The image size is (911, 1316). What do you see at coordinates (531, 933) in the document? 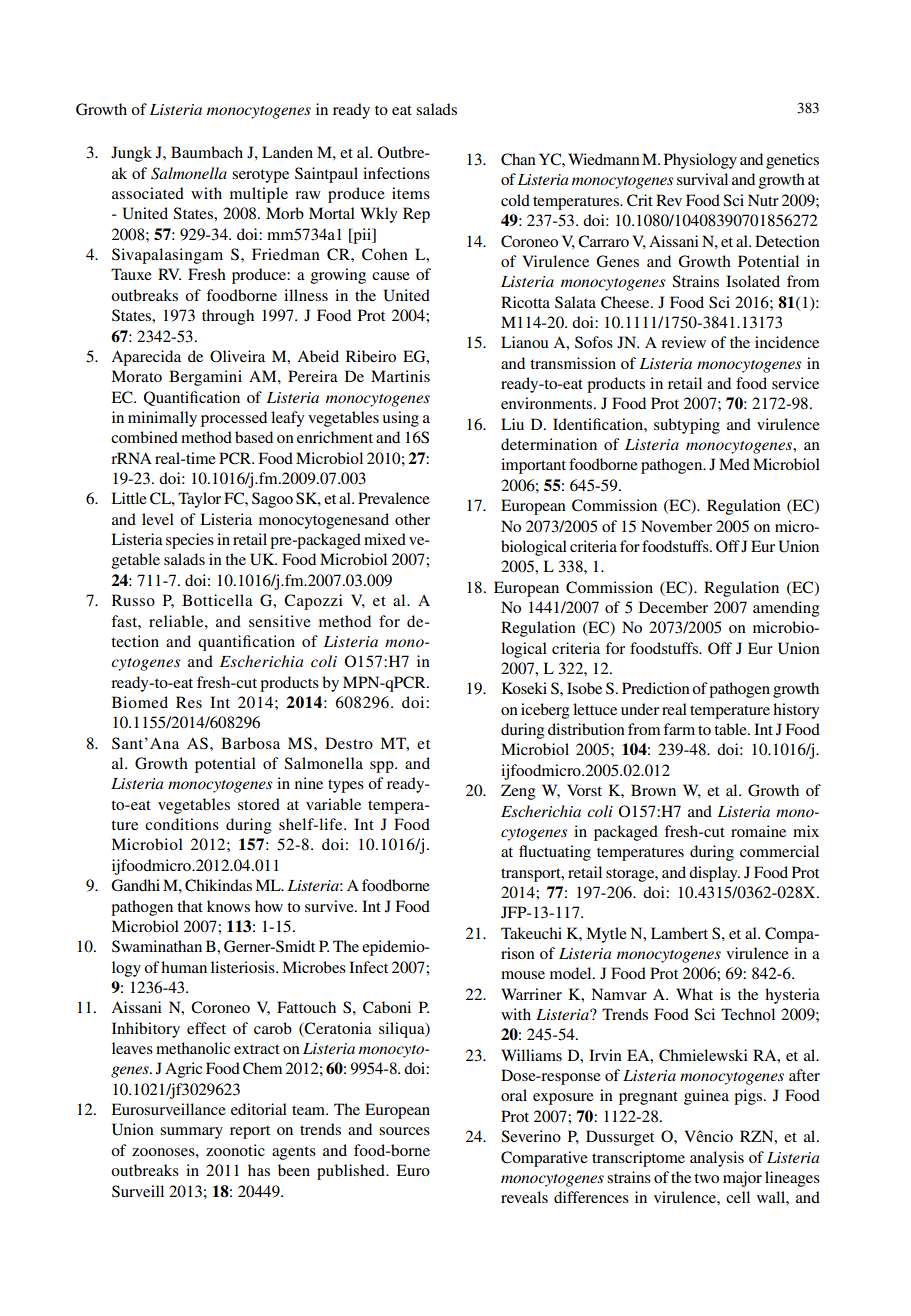
I see `Takeuchi` at bounding box center [531, 933].
